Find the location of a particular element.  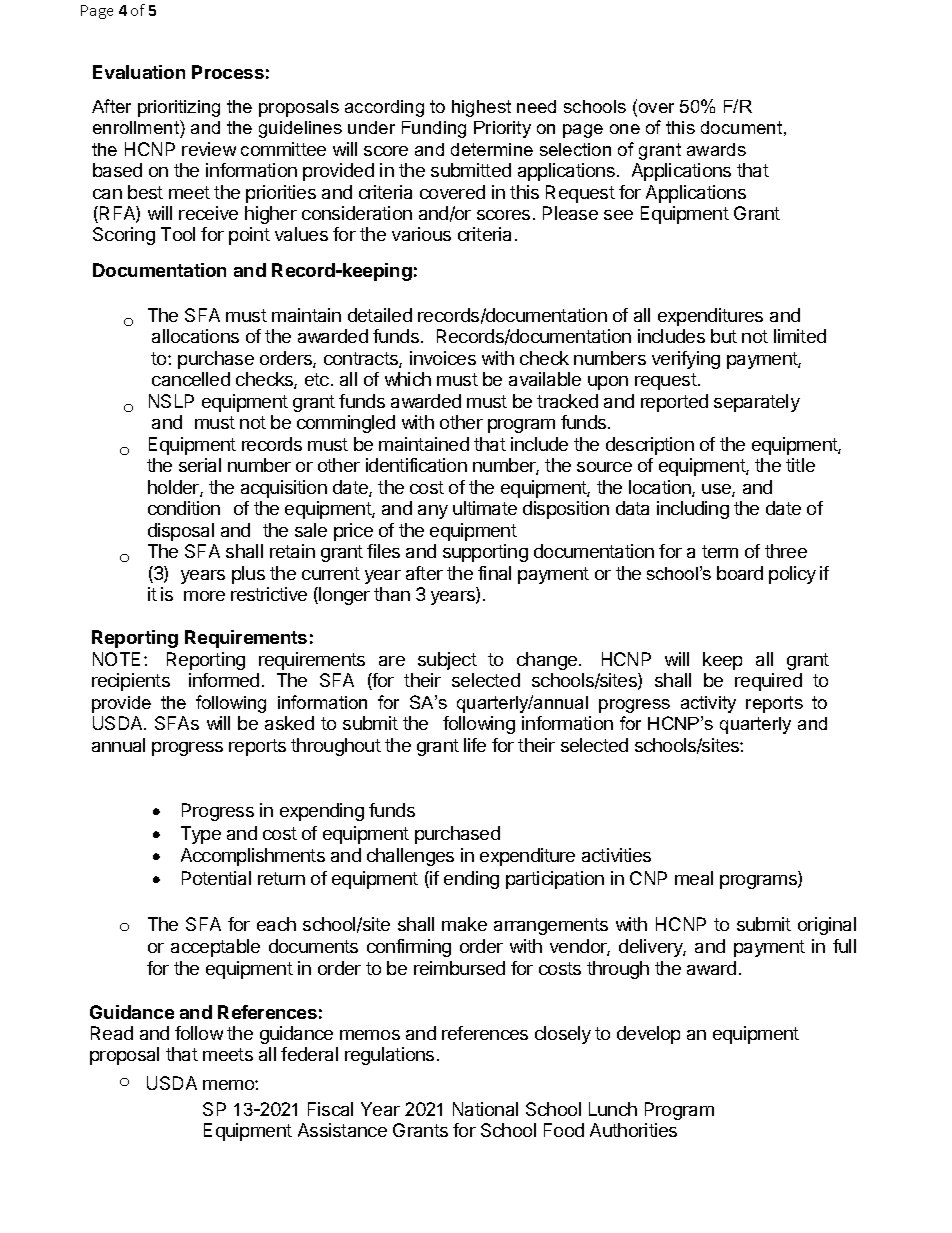

Authorities is located at coordinates (633, 1130).
